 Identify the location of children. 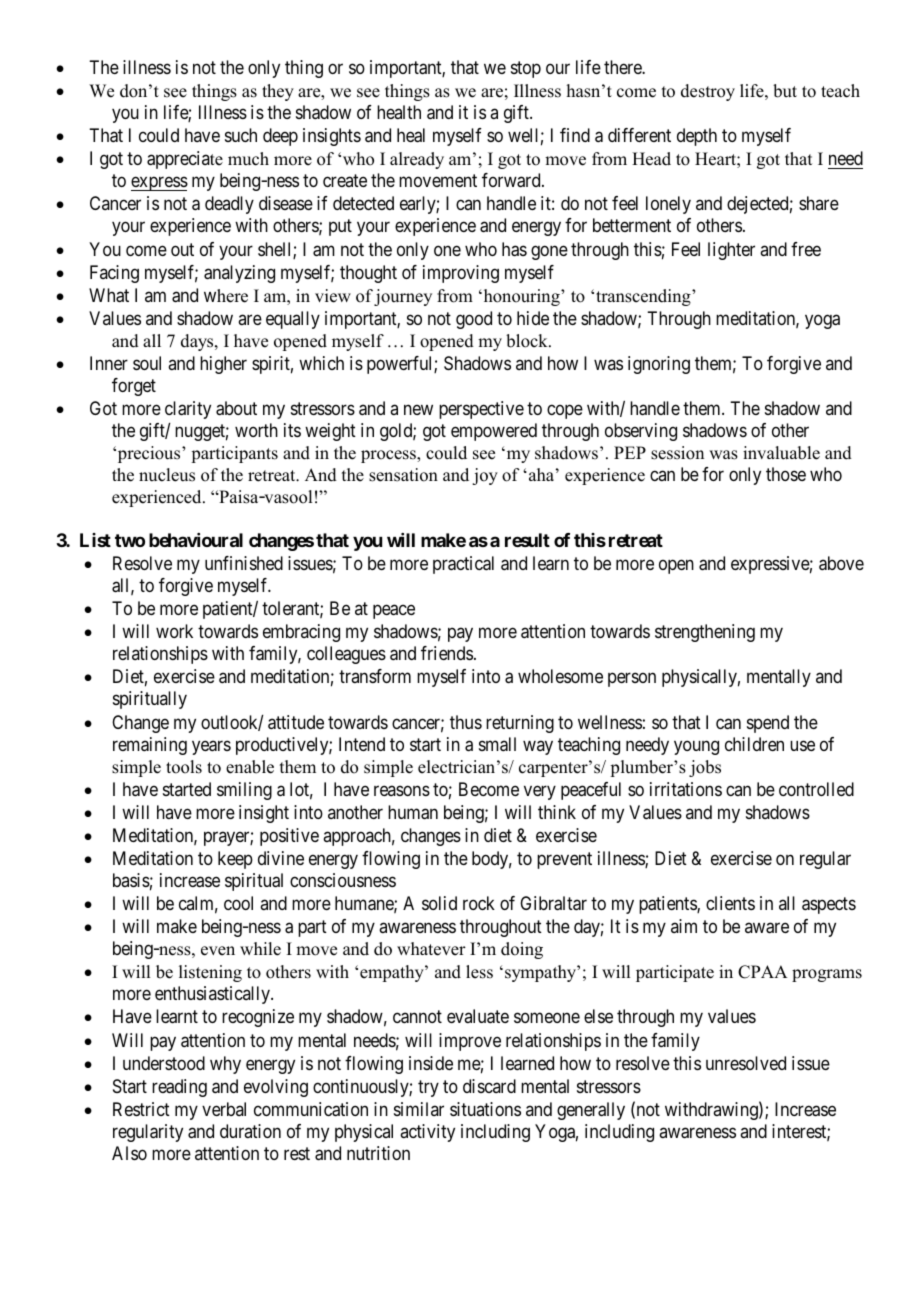
(754, 744).
